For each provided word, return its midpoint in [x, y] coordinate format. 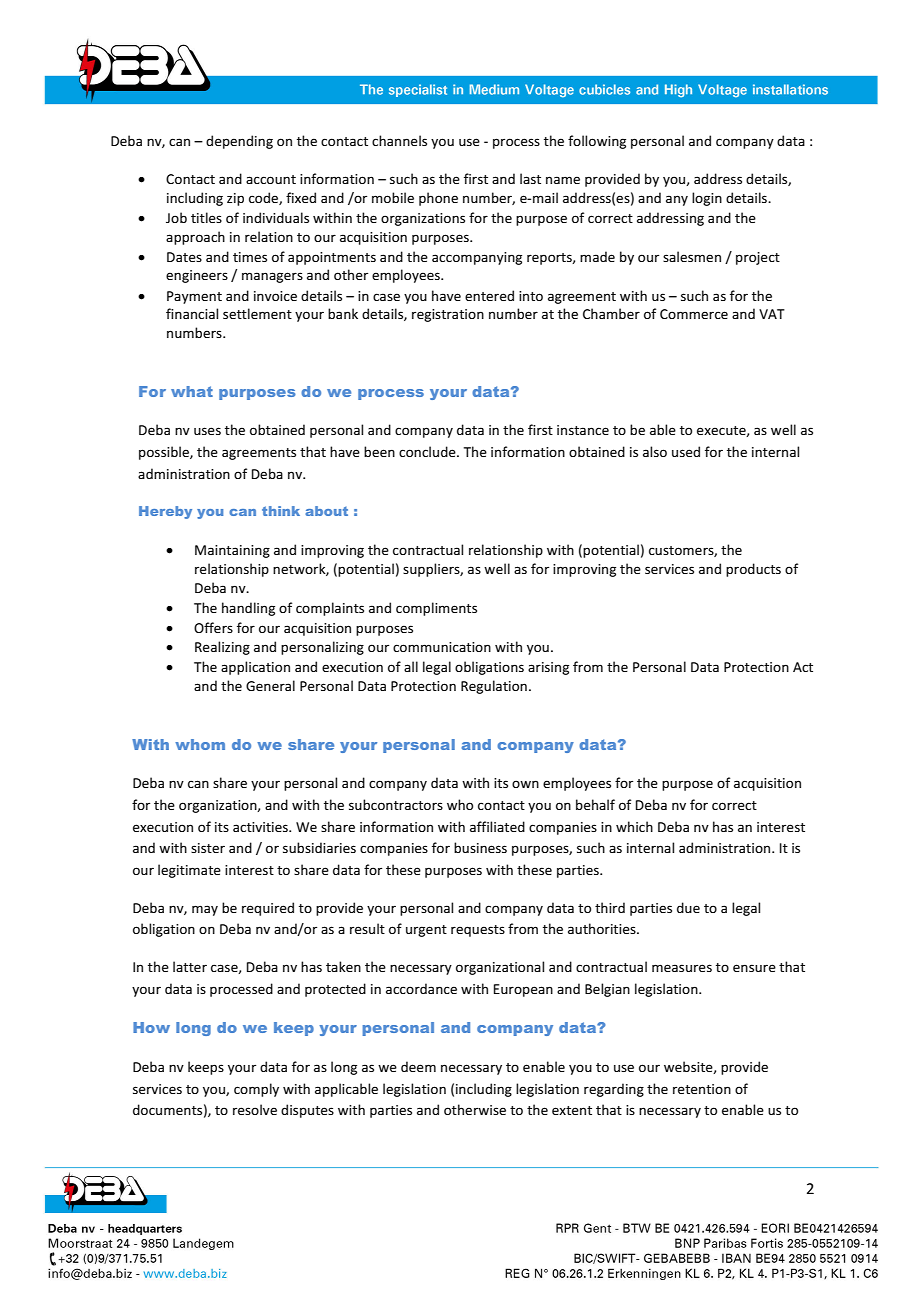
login [707, 199]
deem [418, 1066]
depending [239, 142]
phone [438, 199]
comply [256, 1090]
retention [702, 1089]
